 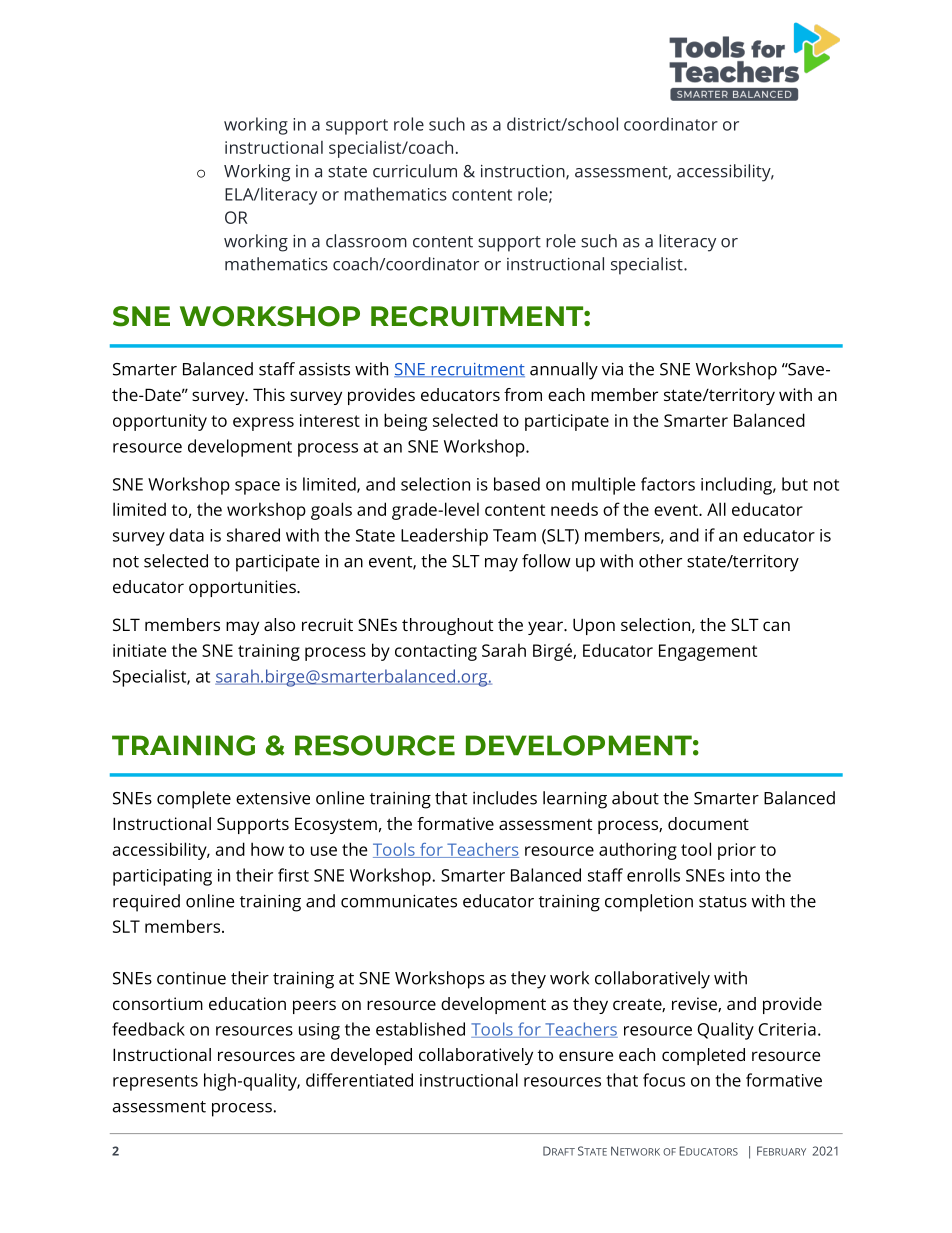 I want to click on established, so click(x=420, y=1029).
